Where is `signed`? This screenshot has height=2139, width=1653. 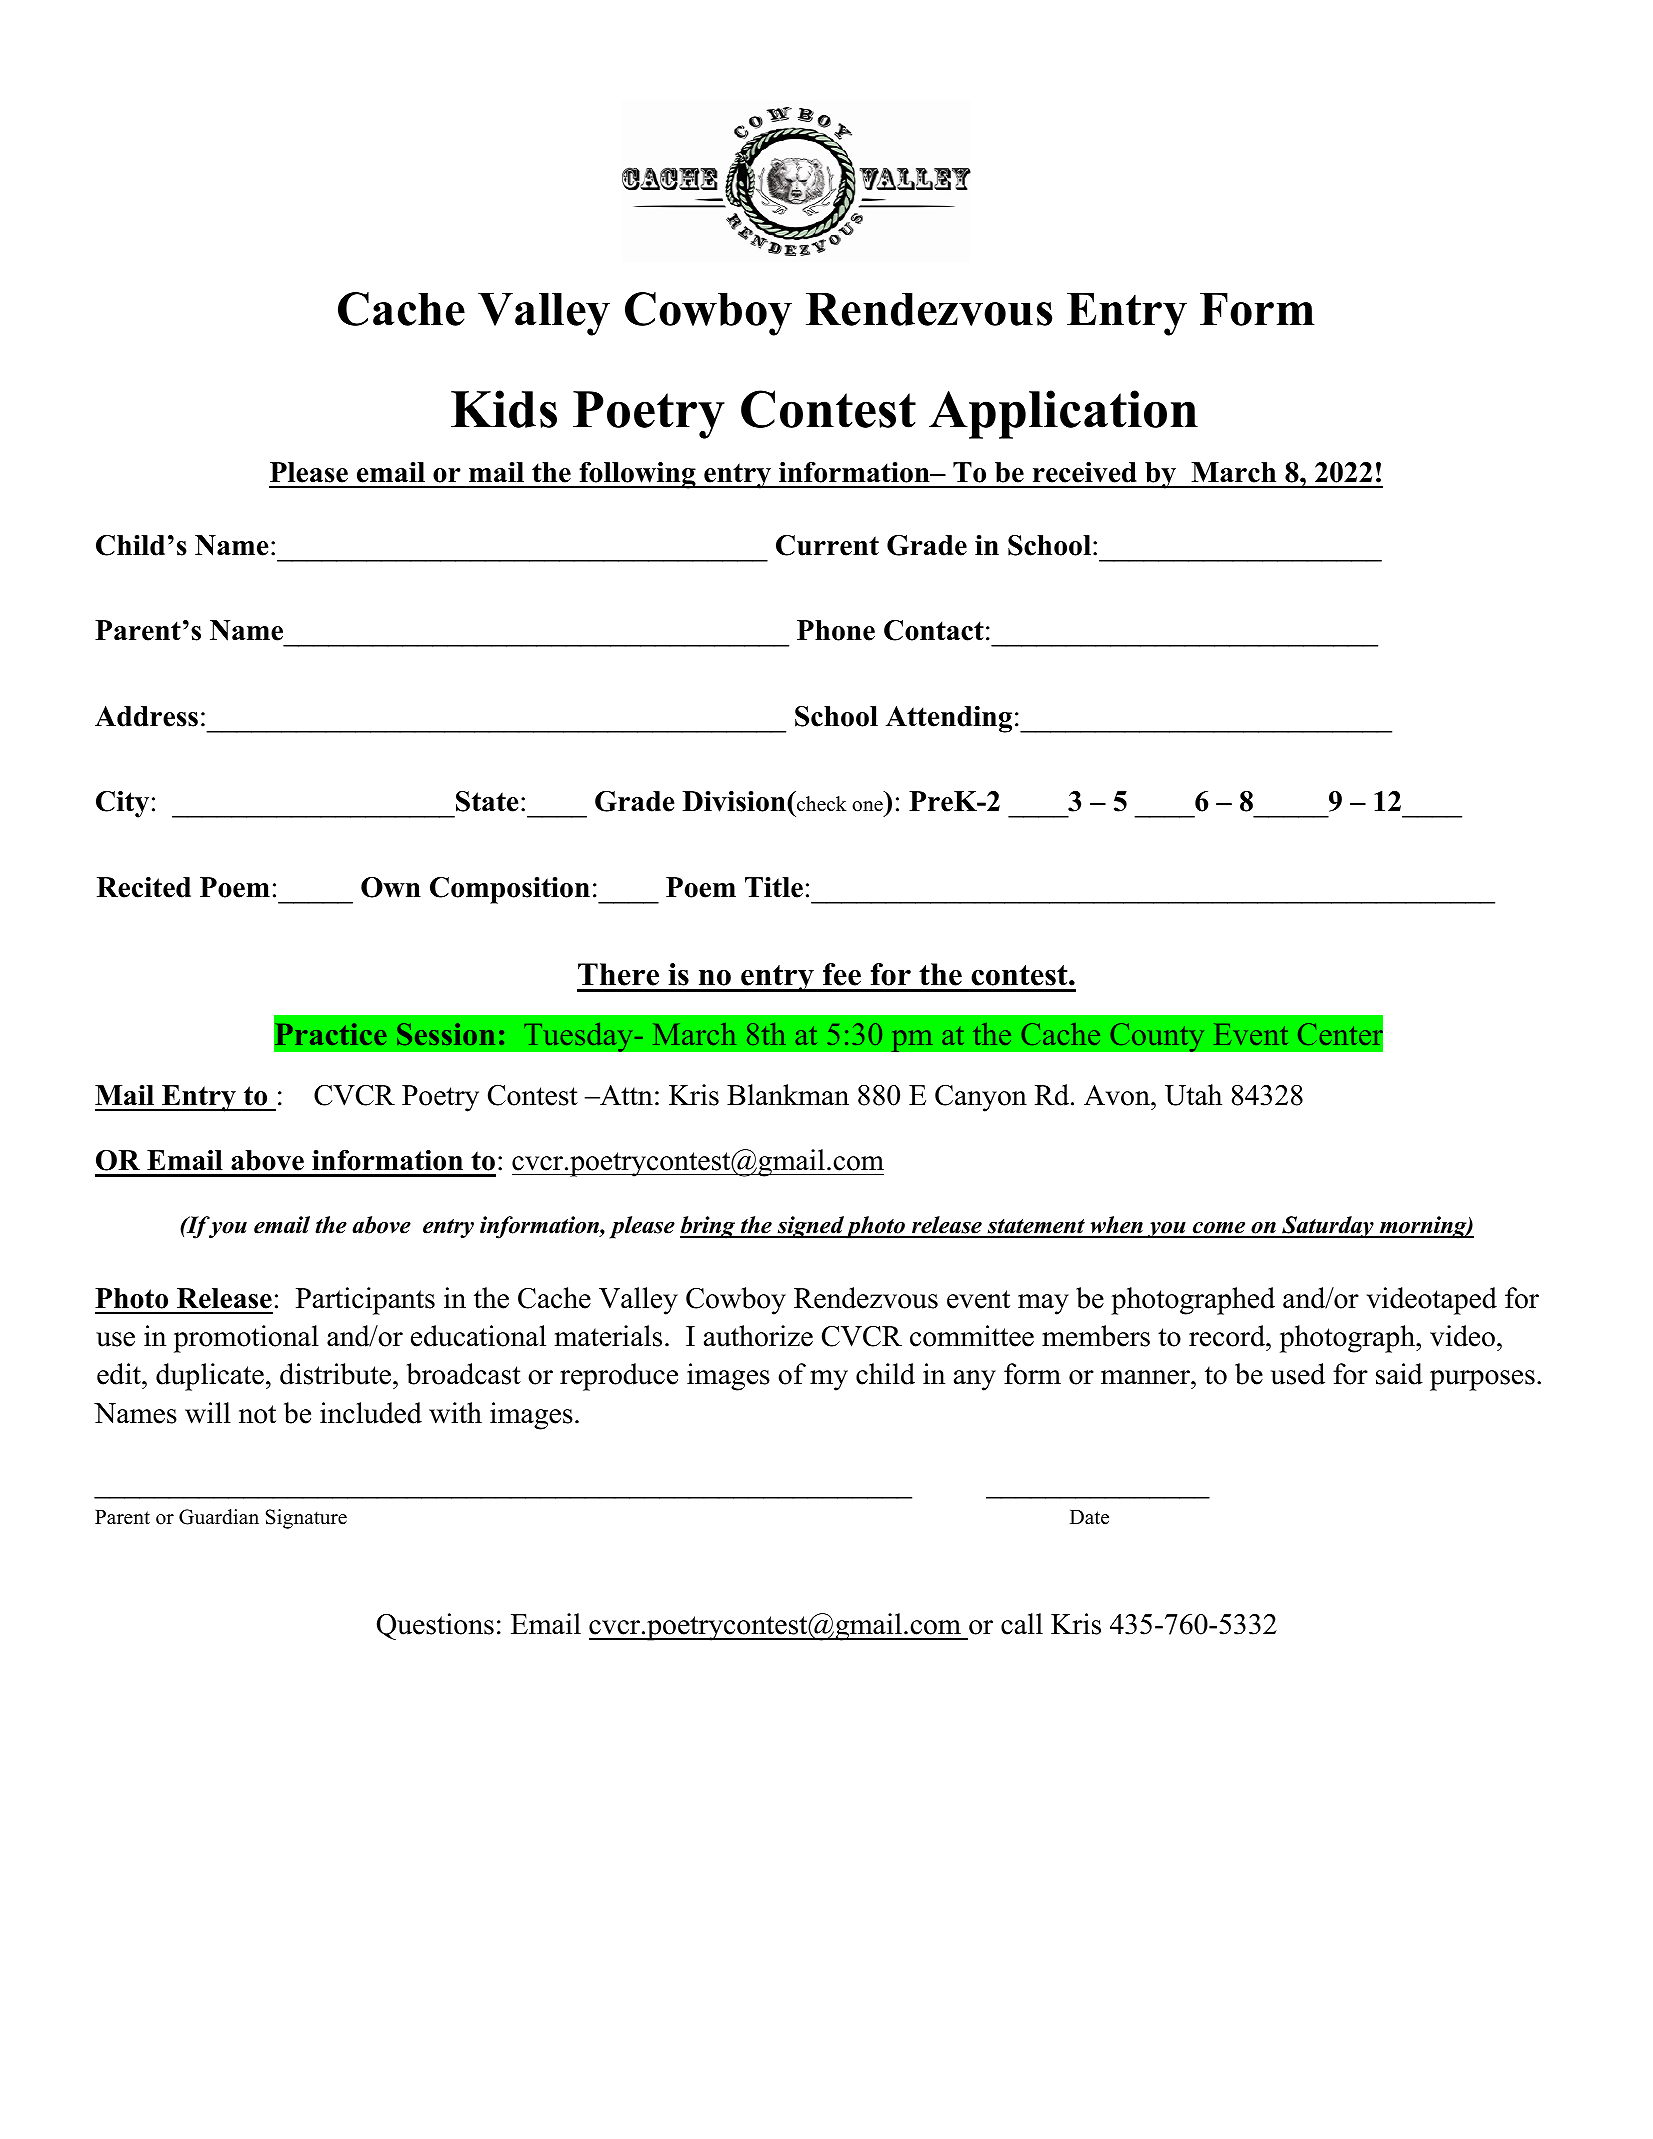
signed is located at coordinates (810, 1227).
